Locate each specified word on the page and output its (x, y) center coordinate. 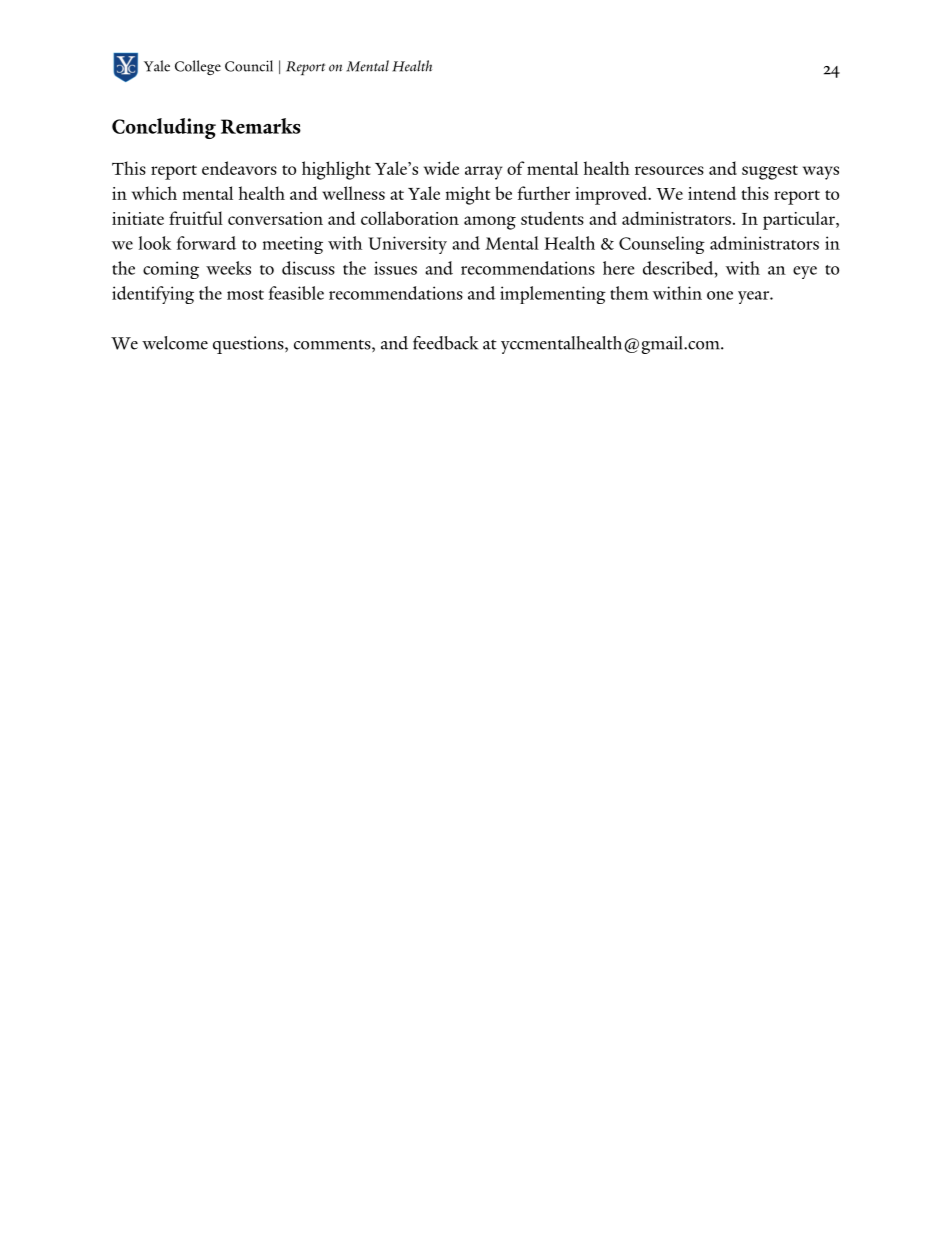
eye (805, 272)
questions (249, 345)
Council (249, 66)
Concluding (164, 128)
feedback (445, 343)
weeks (228, 268)
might (468, 195)
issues (395, 268)
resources (669, 170)
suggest (770, 172)
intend (712, 193)
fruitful (196, 218)
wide (441, 168)
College (198, 67)
